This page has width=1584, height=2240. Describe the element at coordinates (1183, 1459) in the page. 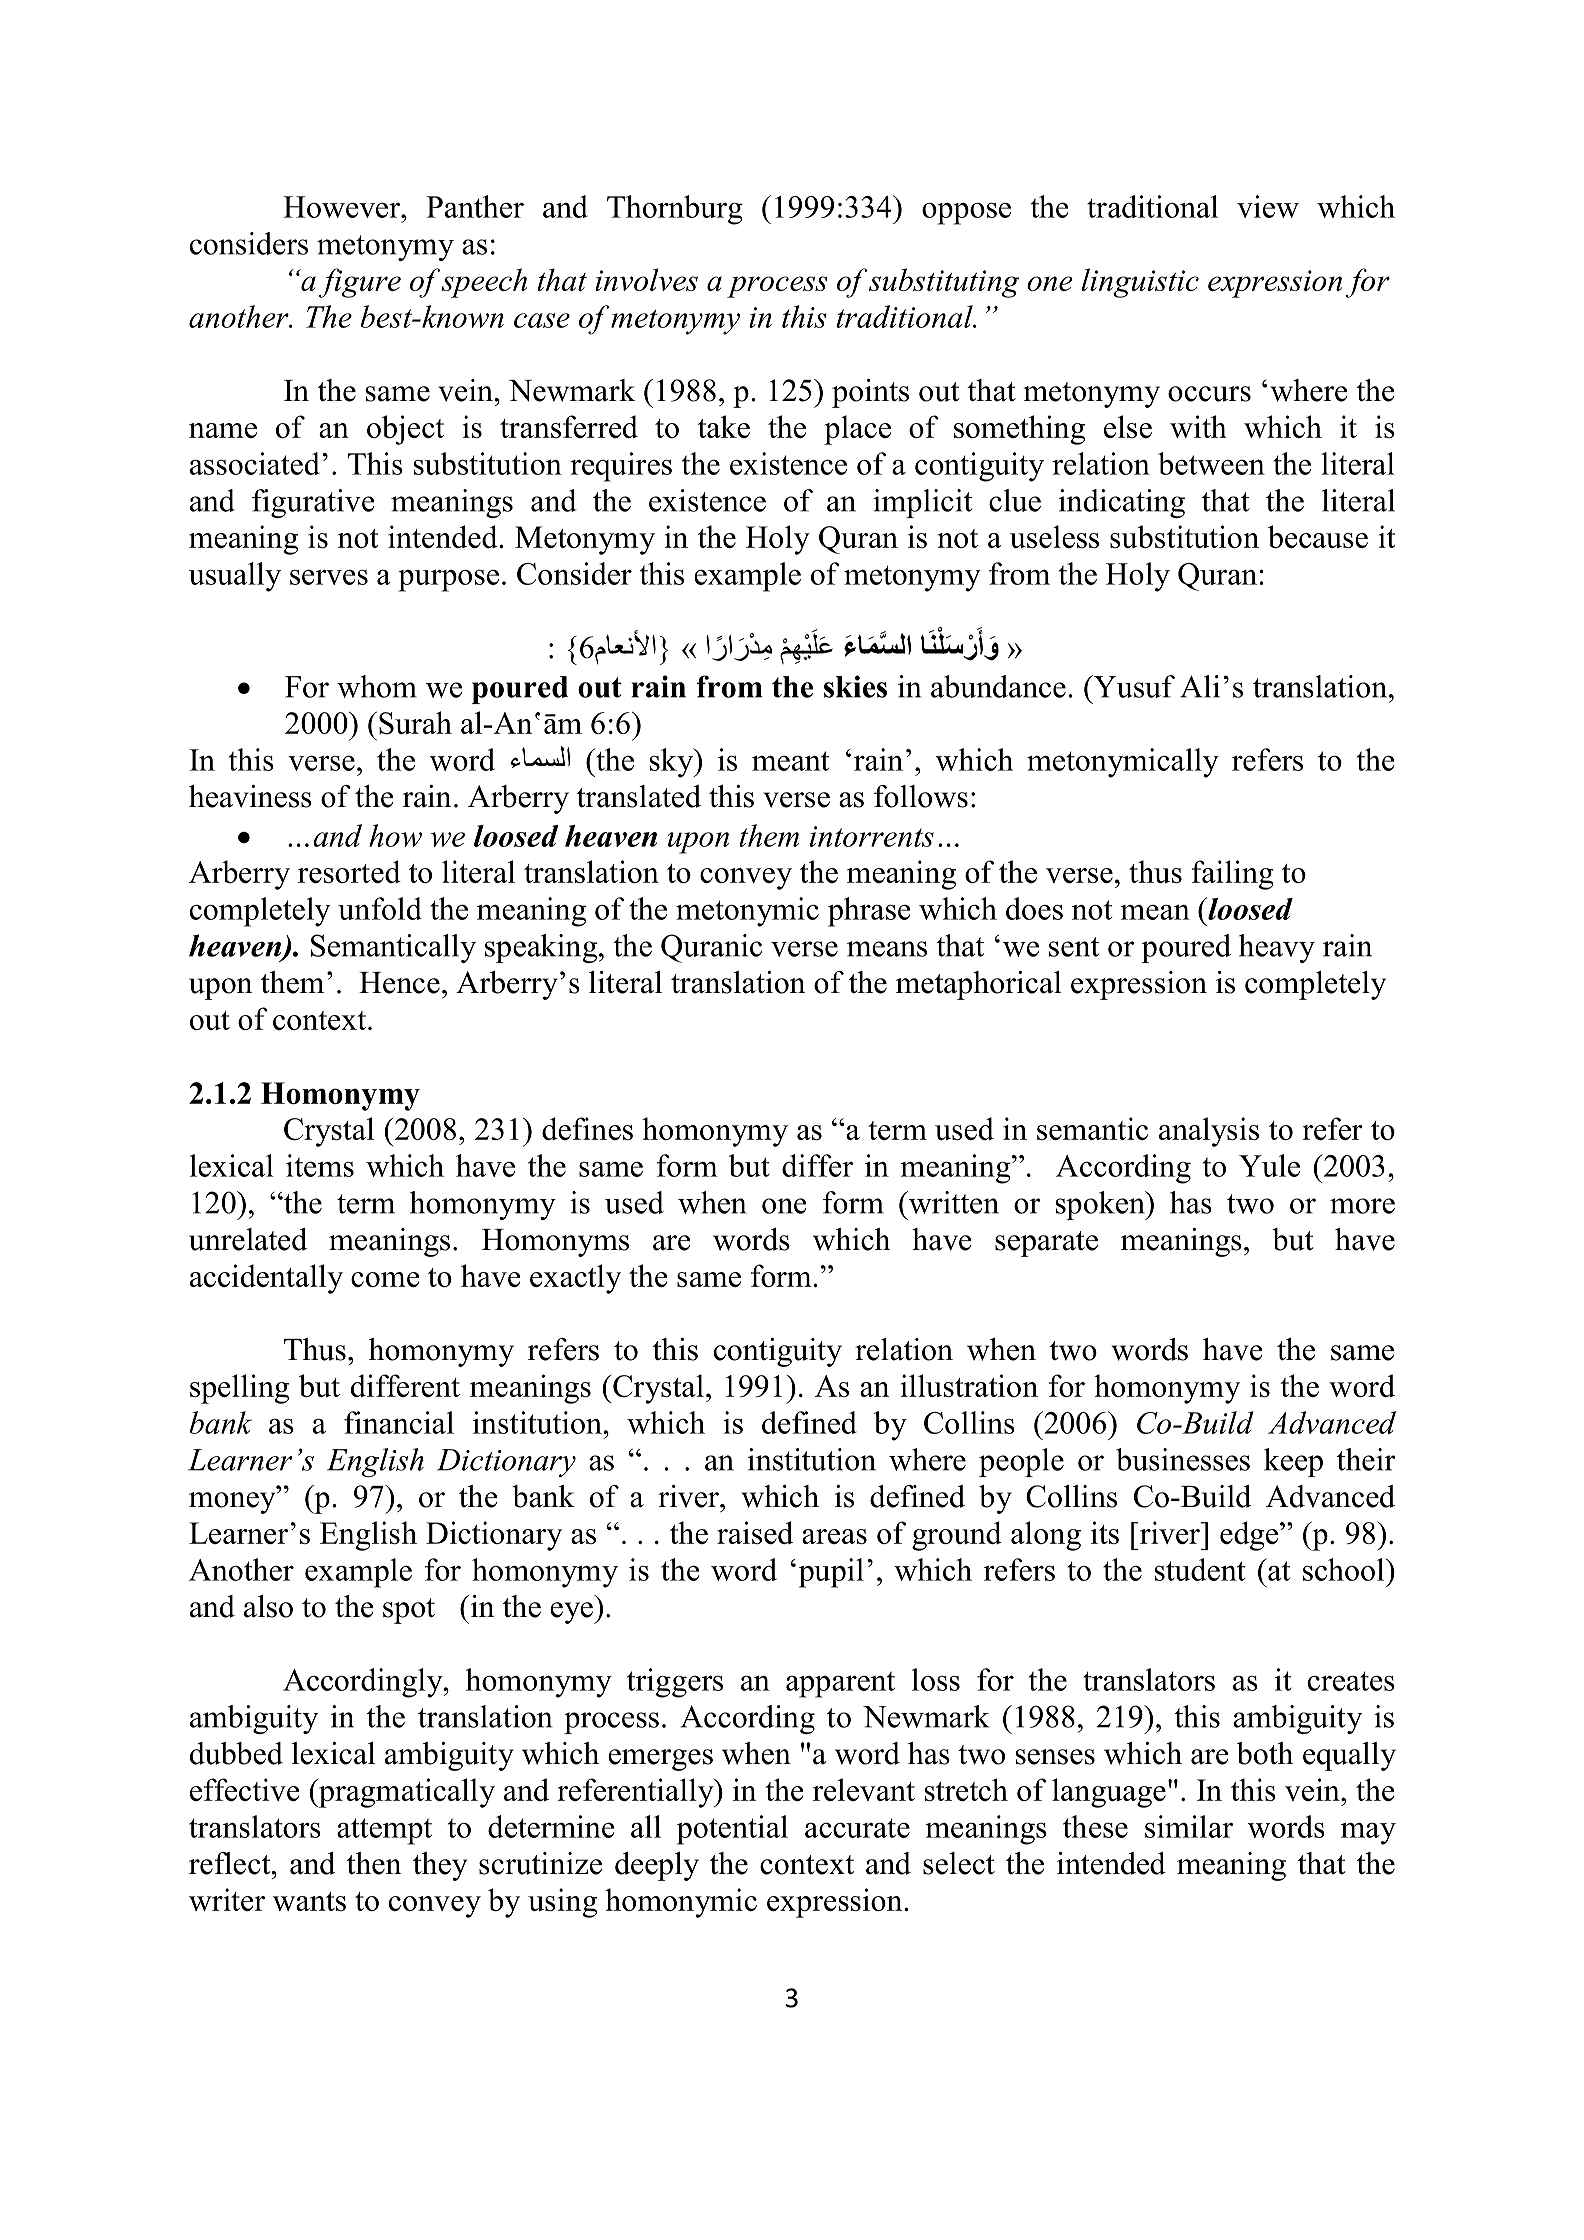

I see `businesses` at that location.
